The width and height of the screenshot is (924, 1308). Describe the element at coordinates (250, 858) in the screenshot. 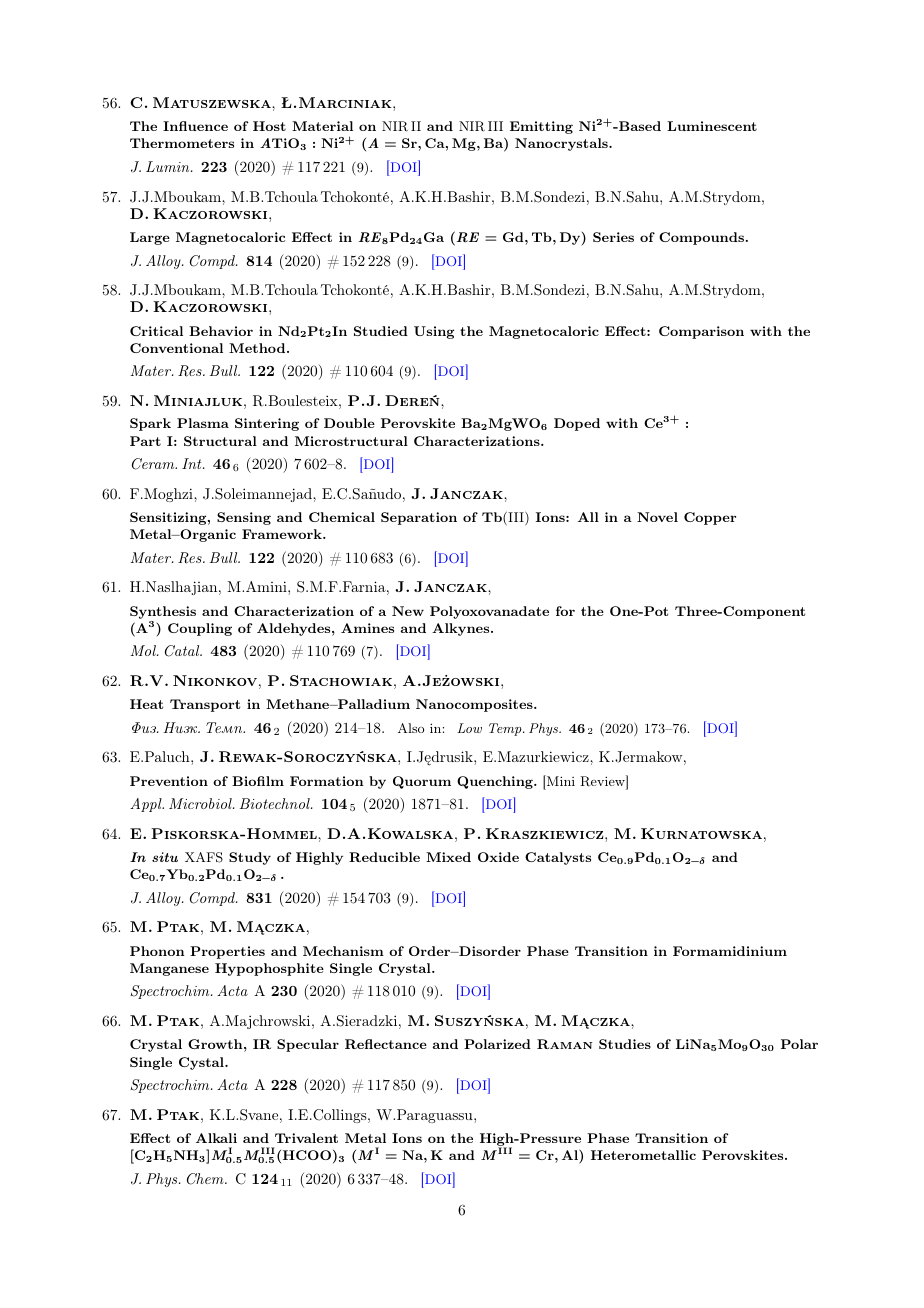

I see `Study` at that location.
